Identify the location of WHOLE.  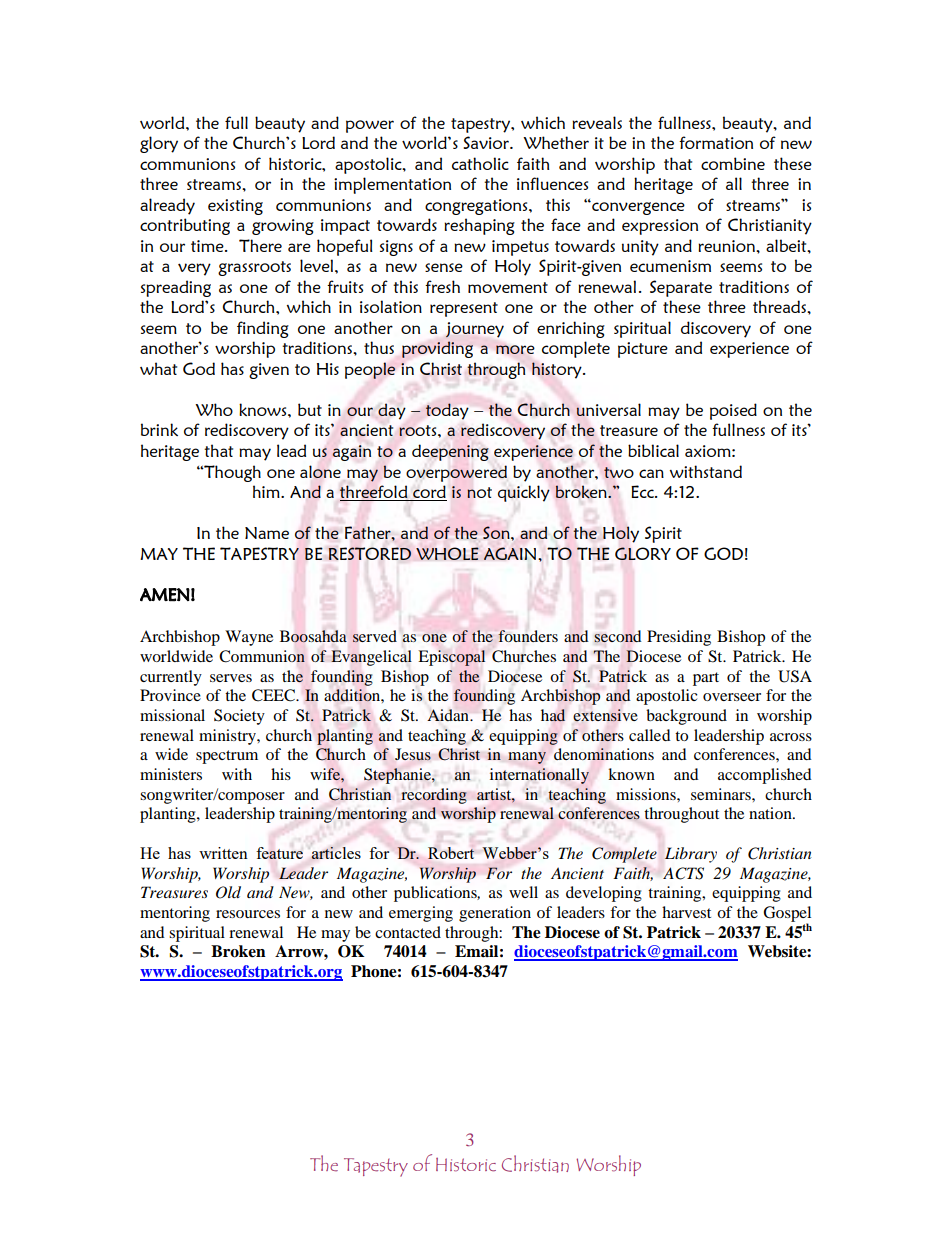
(447, 553).
